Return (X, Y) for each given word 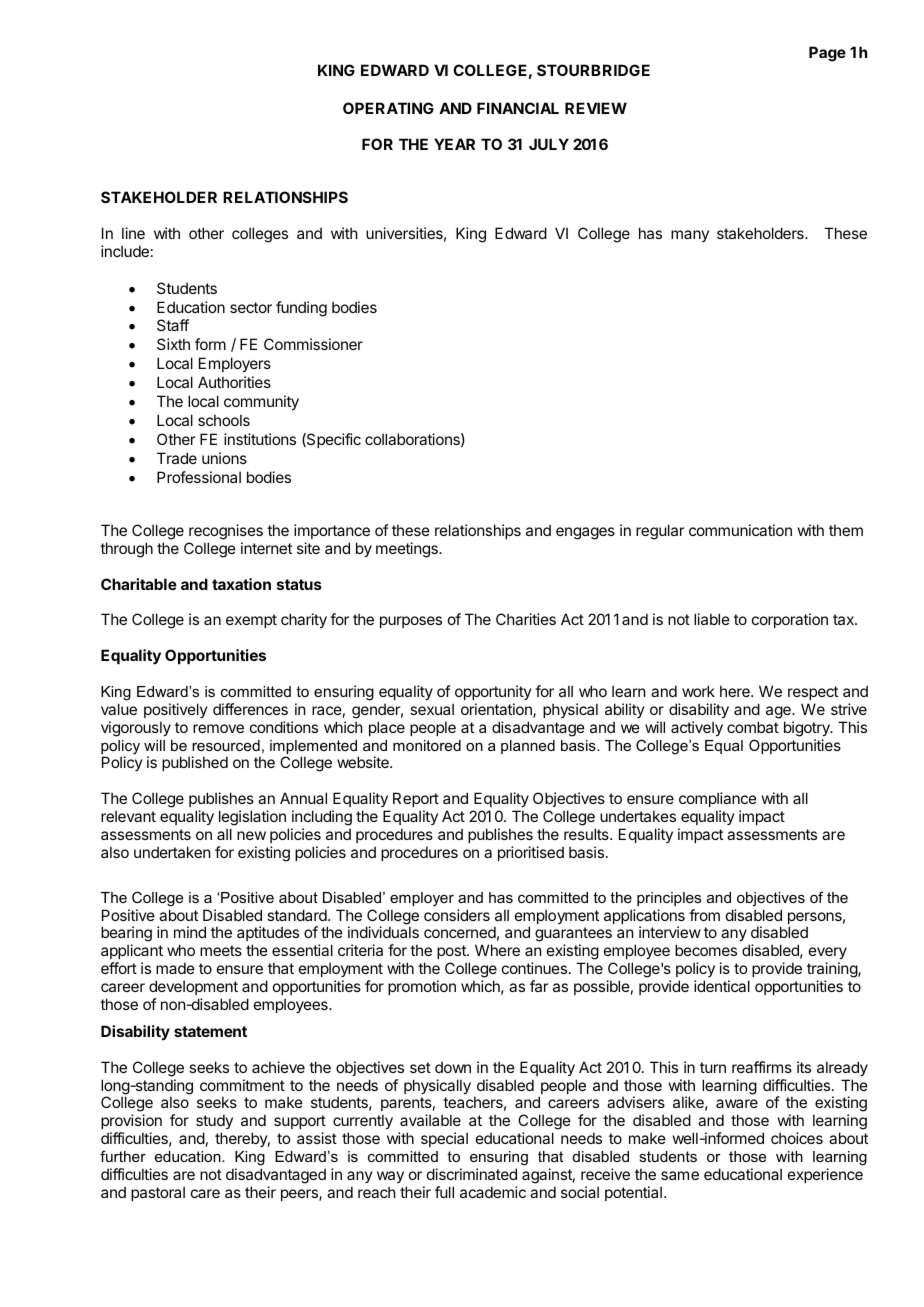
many (690, 236)
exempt (251, 621)
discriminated (472, 1174)
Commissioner (313, 344)
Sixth (173, 344)
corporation (790, 620)
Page (827, 54)
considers (457, 915)
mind (190, 932)
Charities (526, 619)
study (214, 1123)
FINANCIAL (518, 108)
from (704, 915)
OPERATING (388, 108)
